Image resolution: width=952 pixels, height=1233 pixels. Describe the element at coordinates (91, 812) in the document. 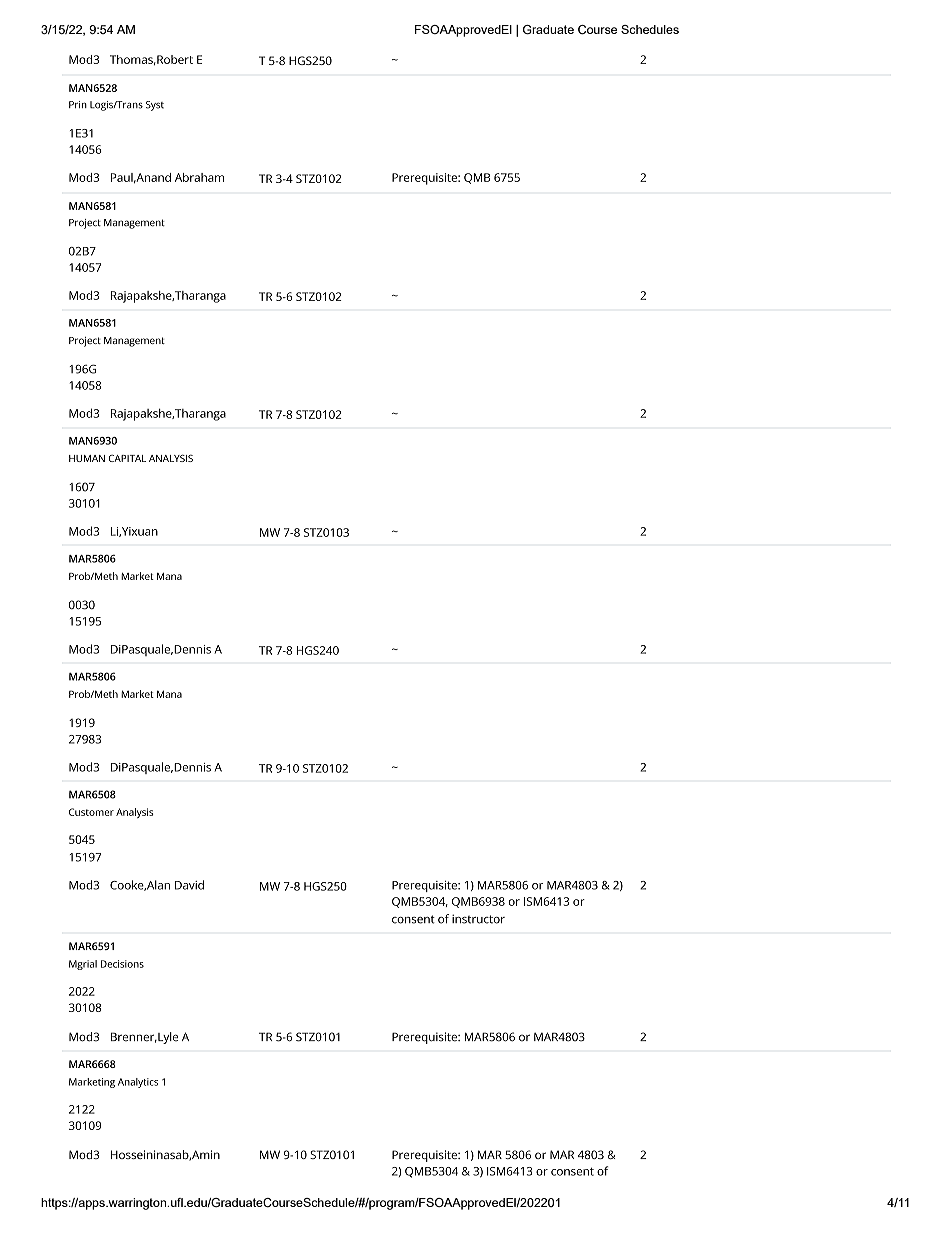

I see `Customer` at that location.
